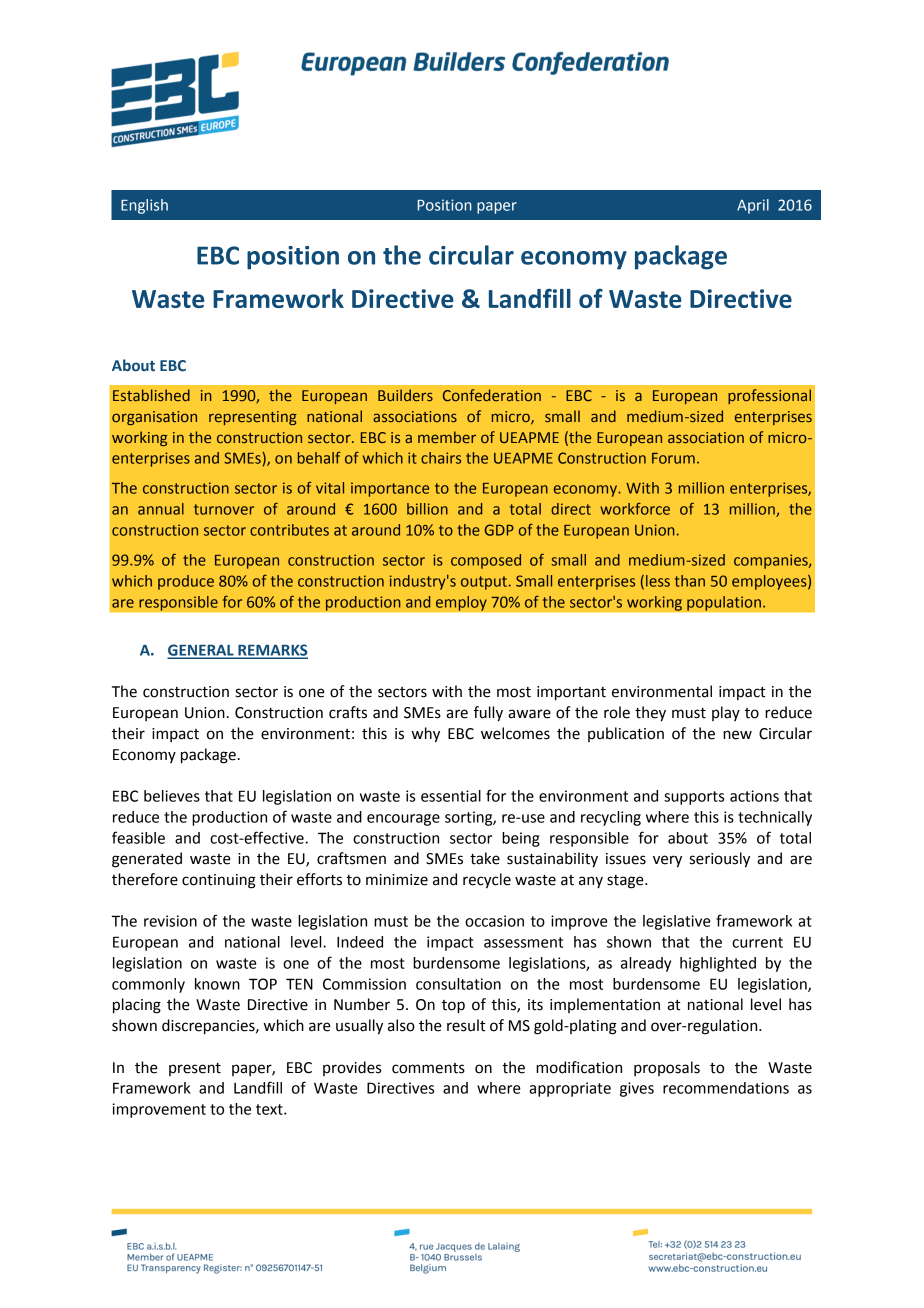 Image resolution: width=924 pixels, height=1308 pixels. What do you see at coordinates (726, 1088) in the screenshot?
I see `recommendations` at bounding box center [726, 1088].
